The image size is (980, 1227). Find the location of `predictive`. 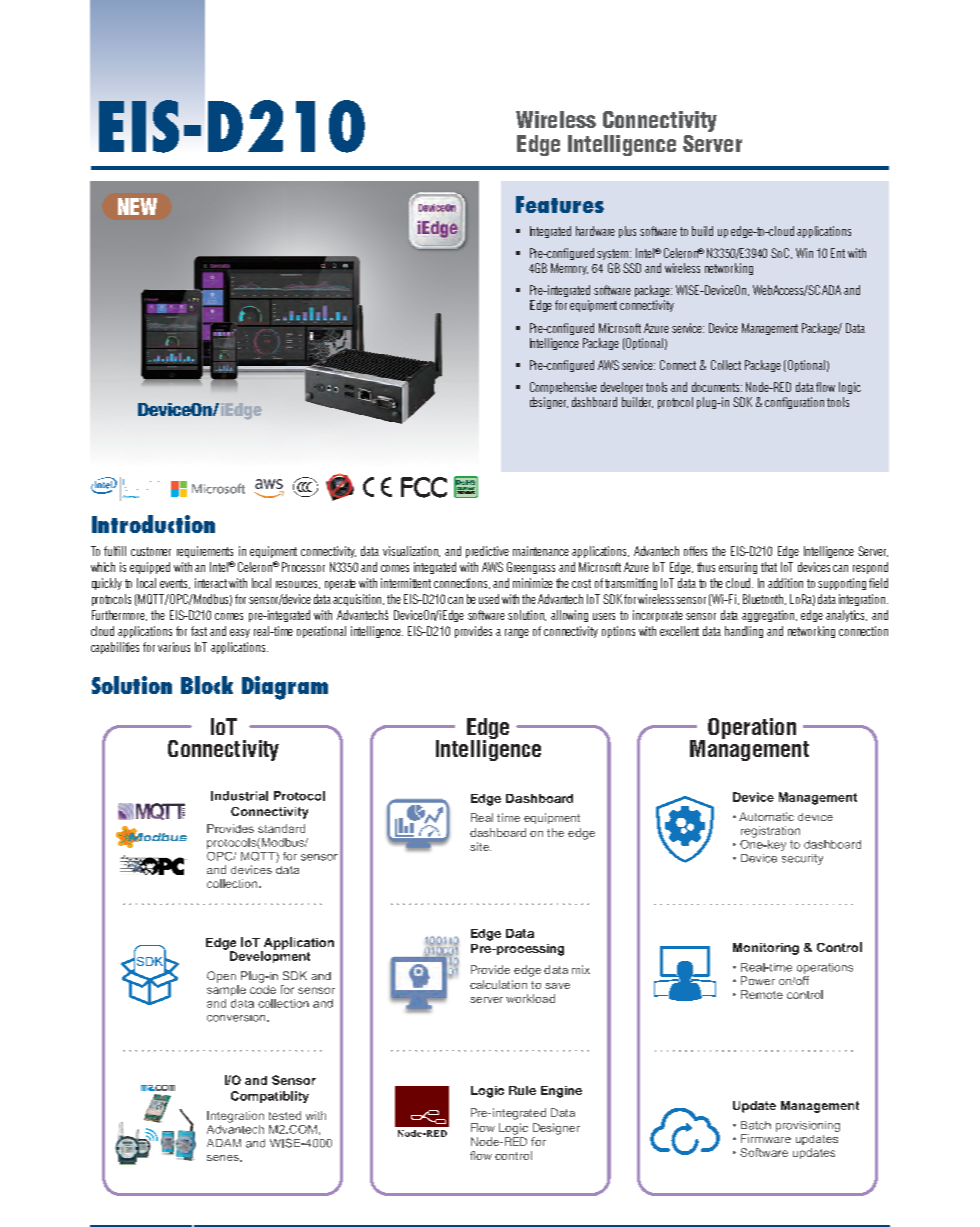

predictive is located at coordinates (487, 552).
